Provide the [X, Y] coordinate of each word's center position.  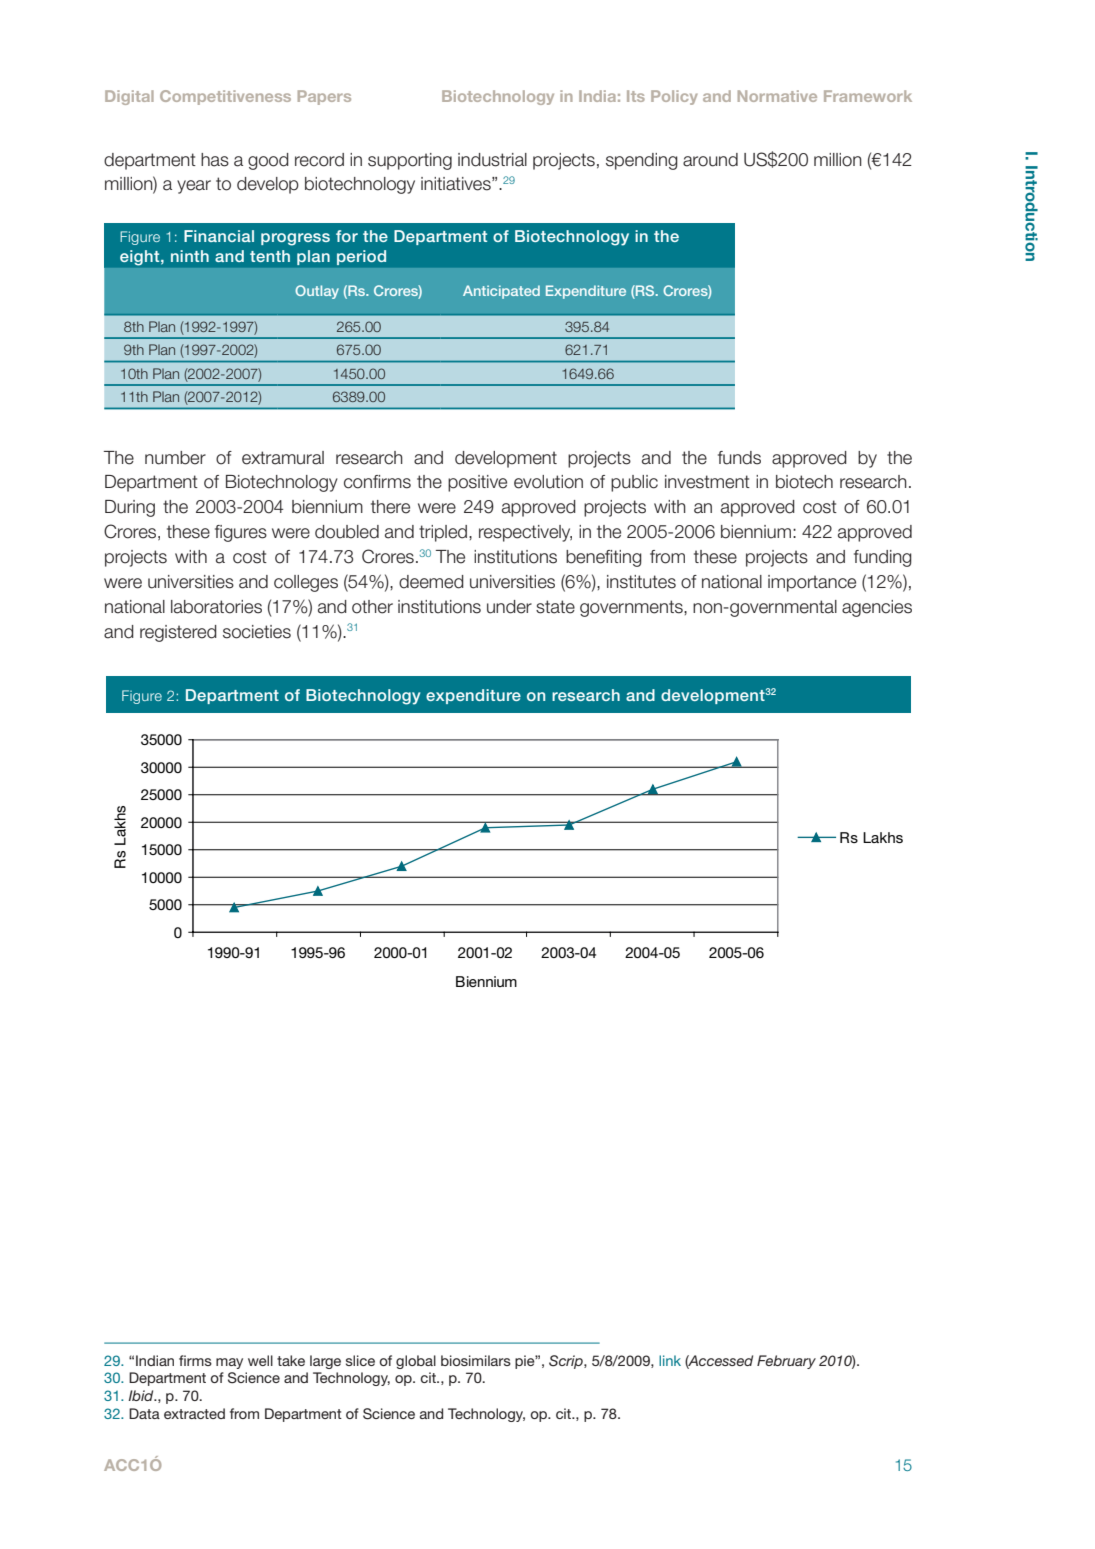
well [260, 1360]
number [175, 458]
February [786, 1362]
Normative [777, 96]
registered [178, 633]
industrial [492, 160]
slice [360, 1360]
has [215, 160]
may [229, 1363]
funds [739, 458]
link [670, 1360]
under [509, 607]
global [416, 1362]
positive [477, 483]
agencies [877, 608]
